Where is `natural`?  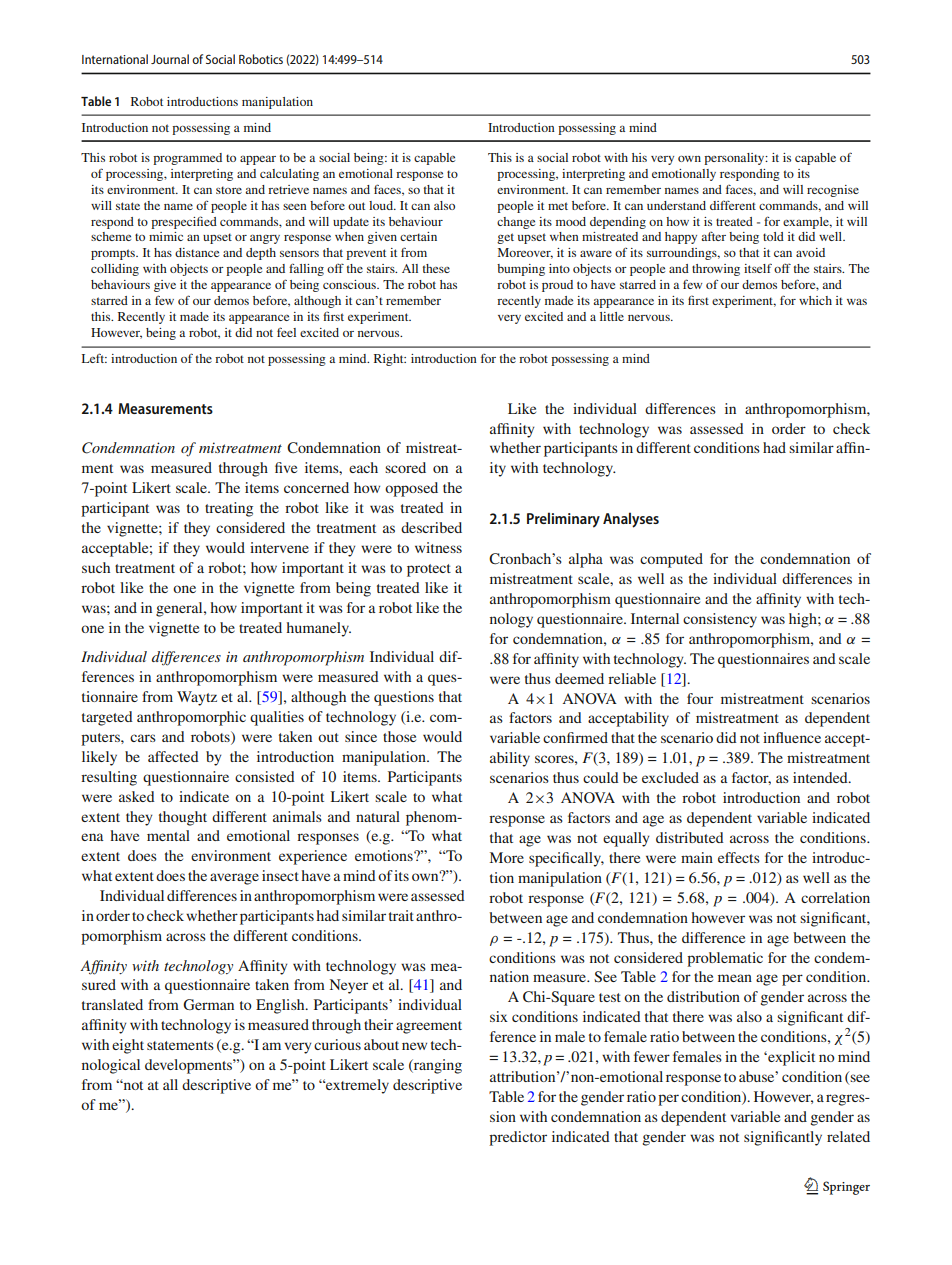
natural is located at coordinates (378, 816).
